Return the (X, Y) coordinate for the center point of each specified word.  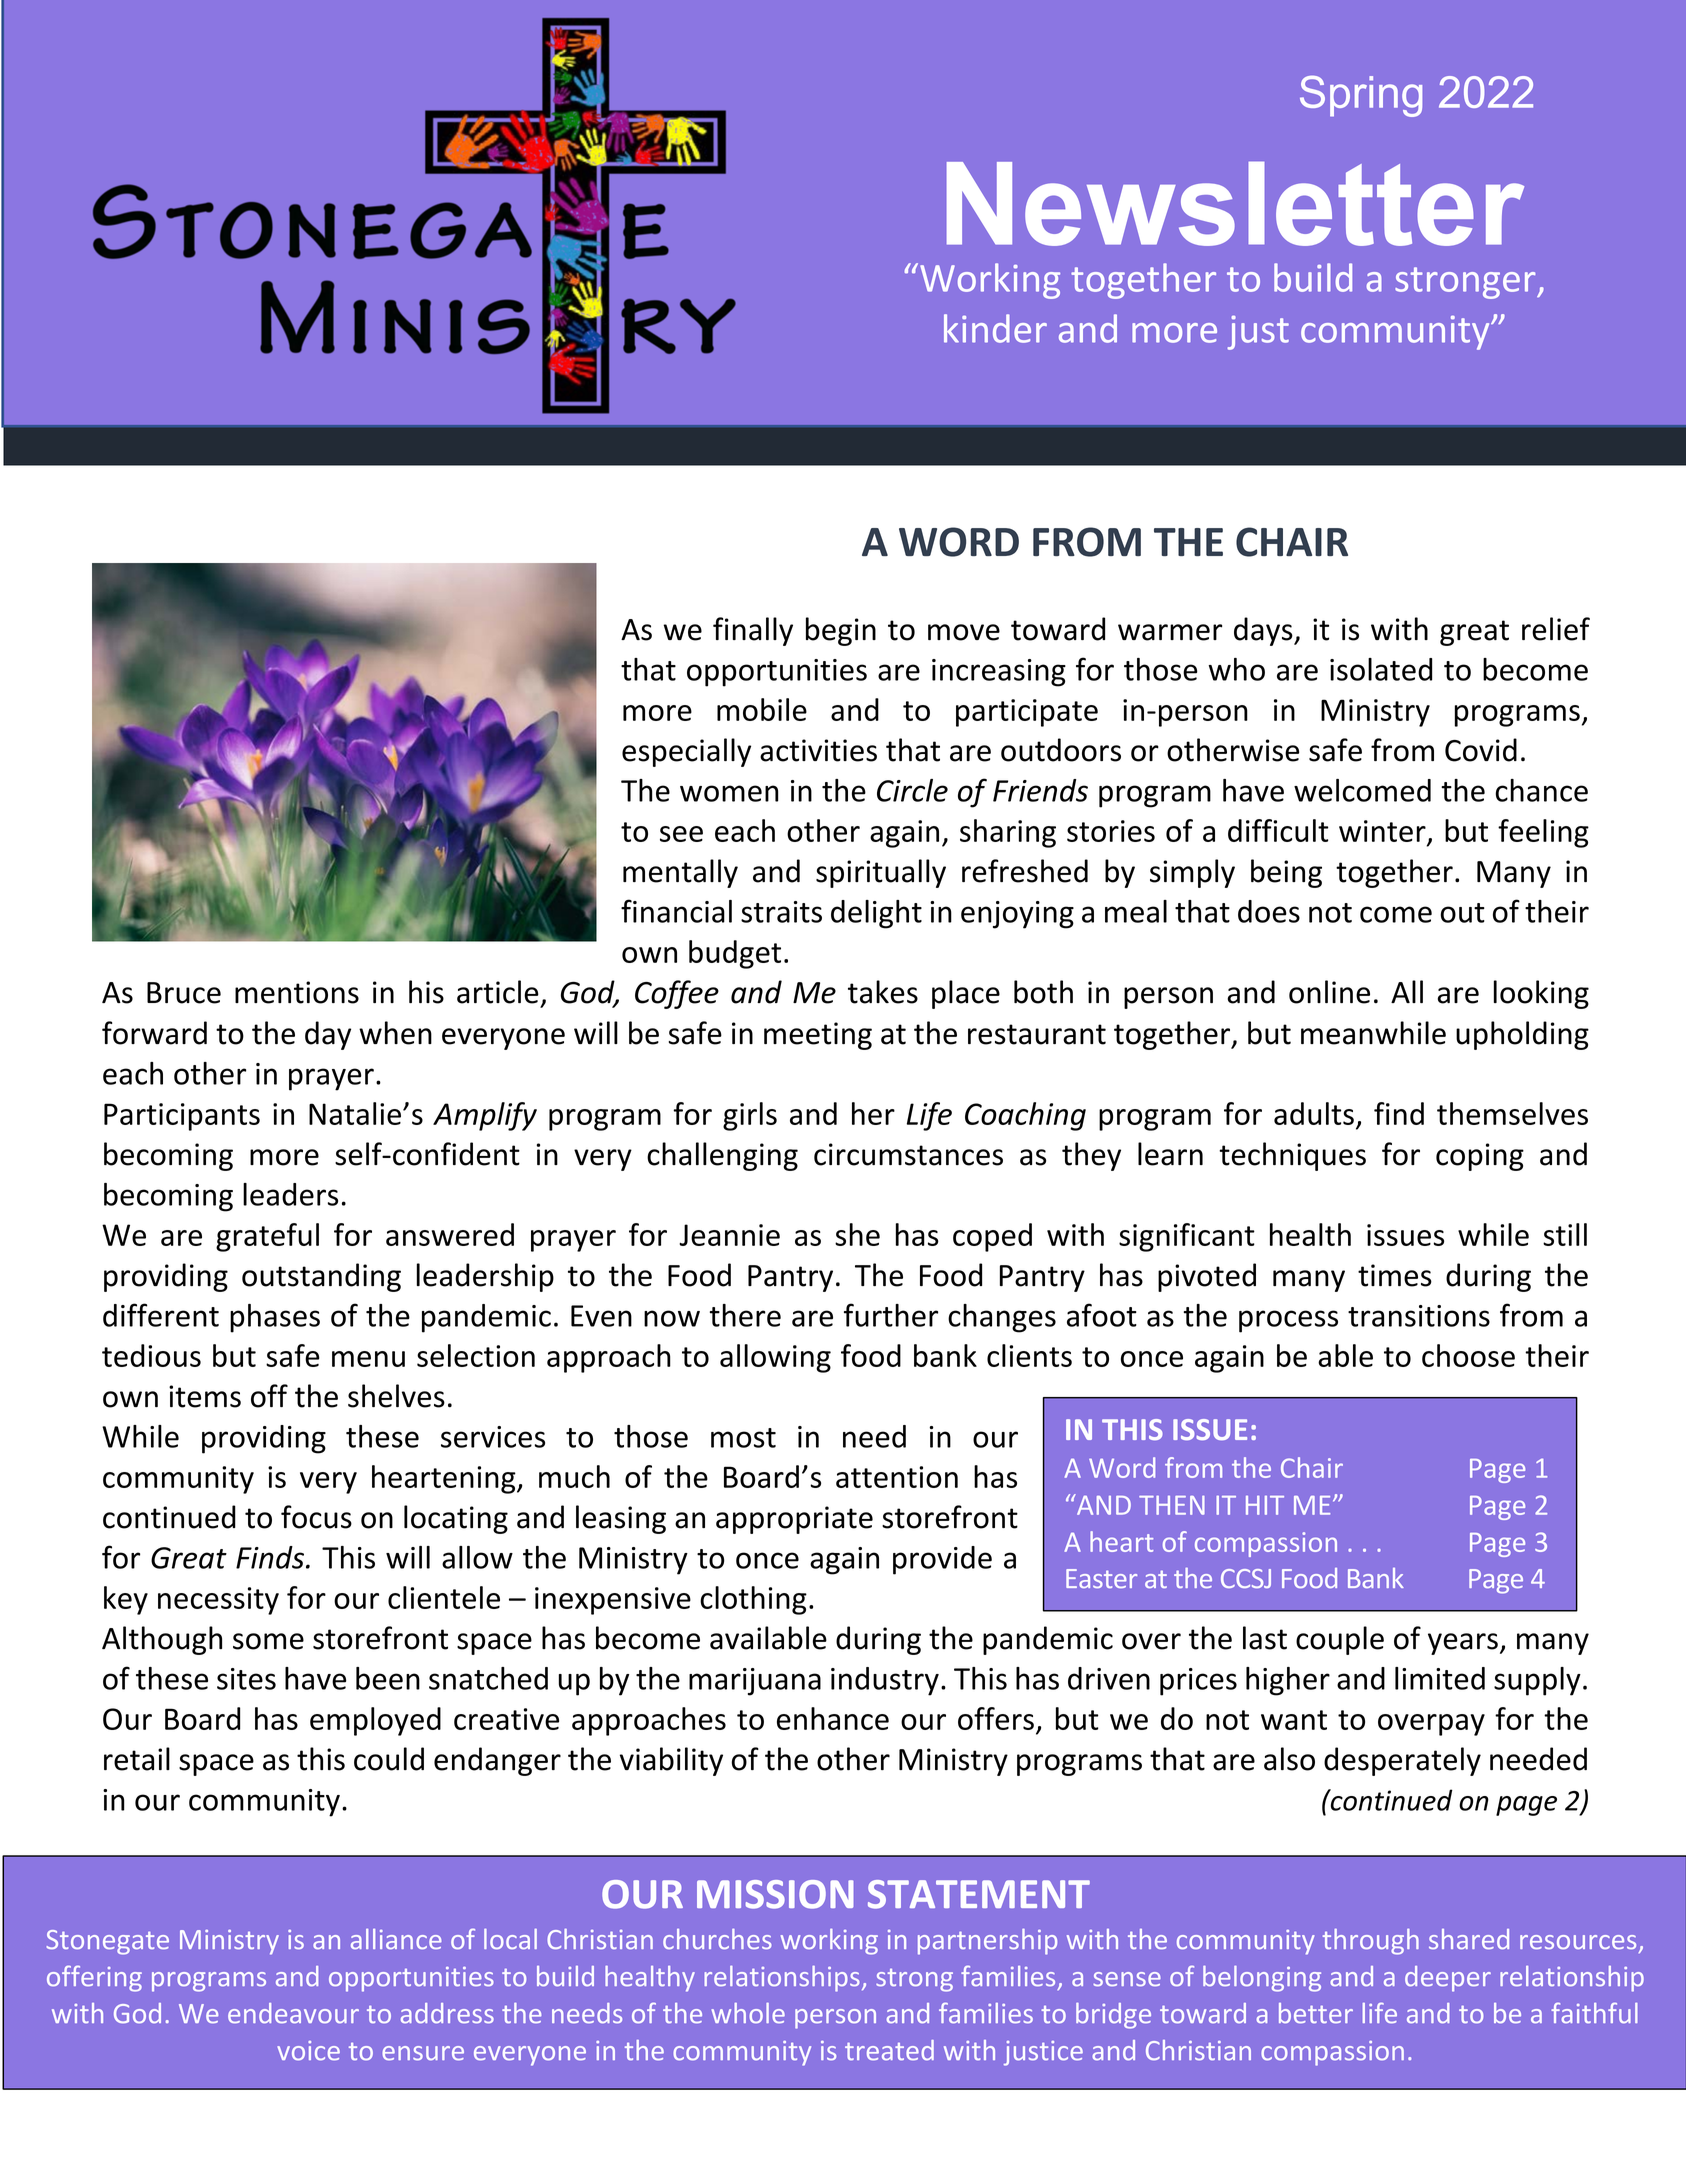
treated (889, 2050)
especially (686, 752)
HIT (1265, 1505)
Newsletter (1235, 204)
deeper (1448, 1979)
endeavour (293, 2013)
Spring (1361, 96)
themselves (1512, 1113)
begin (841, 631)
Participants (182, 1117)
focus (316, 1517)
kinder (995, 328)
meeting (818, 1036)
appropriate (794, 1520)
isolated (1381, 669)
